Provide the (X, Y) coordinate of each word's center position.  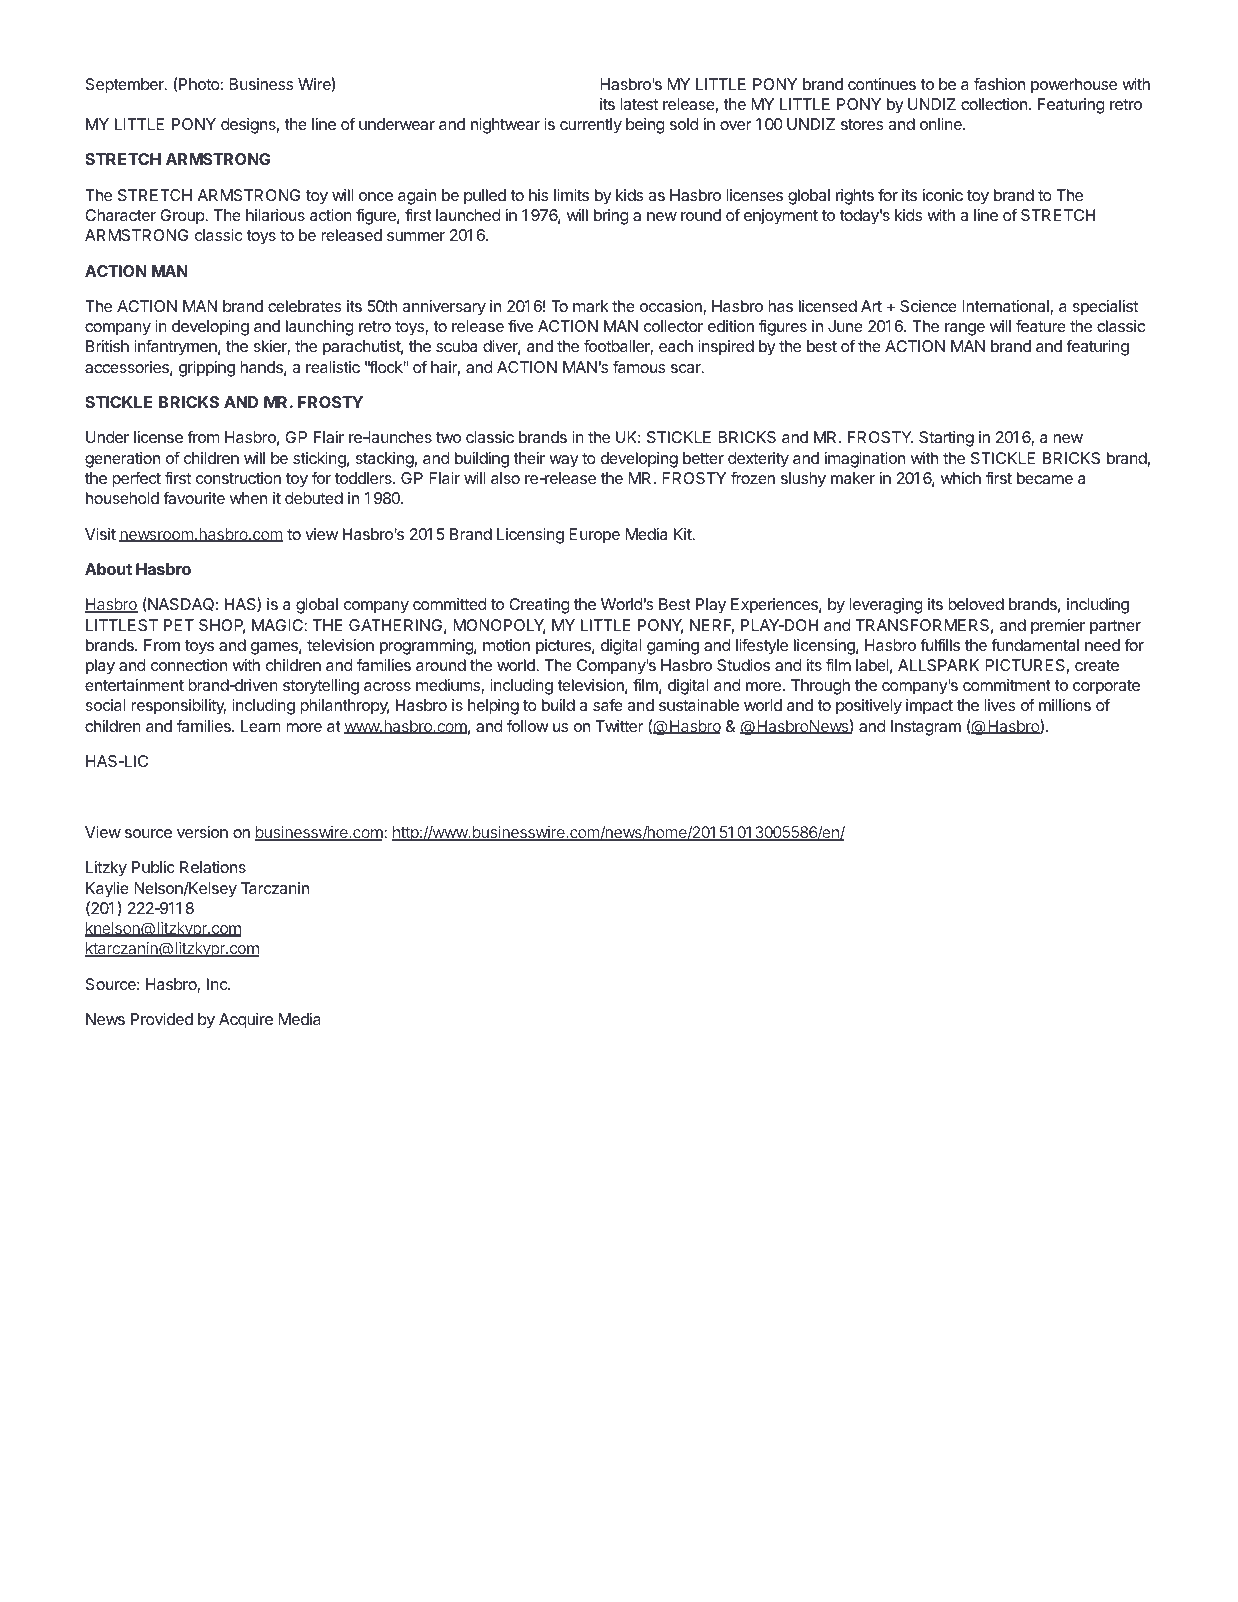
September (126, 86)
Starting (946, 439)
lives (1000, 705)
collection (994, 104)
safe (608, 704)
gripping (207, 369)
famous (639, 366)
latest (639, 104)
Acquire (246, 1021)
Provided (162, 1019)
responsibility (178, 707)
